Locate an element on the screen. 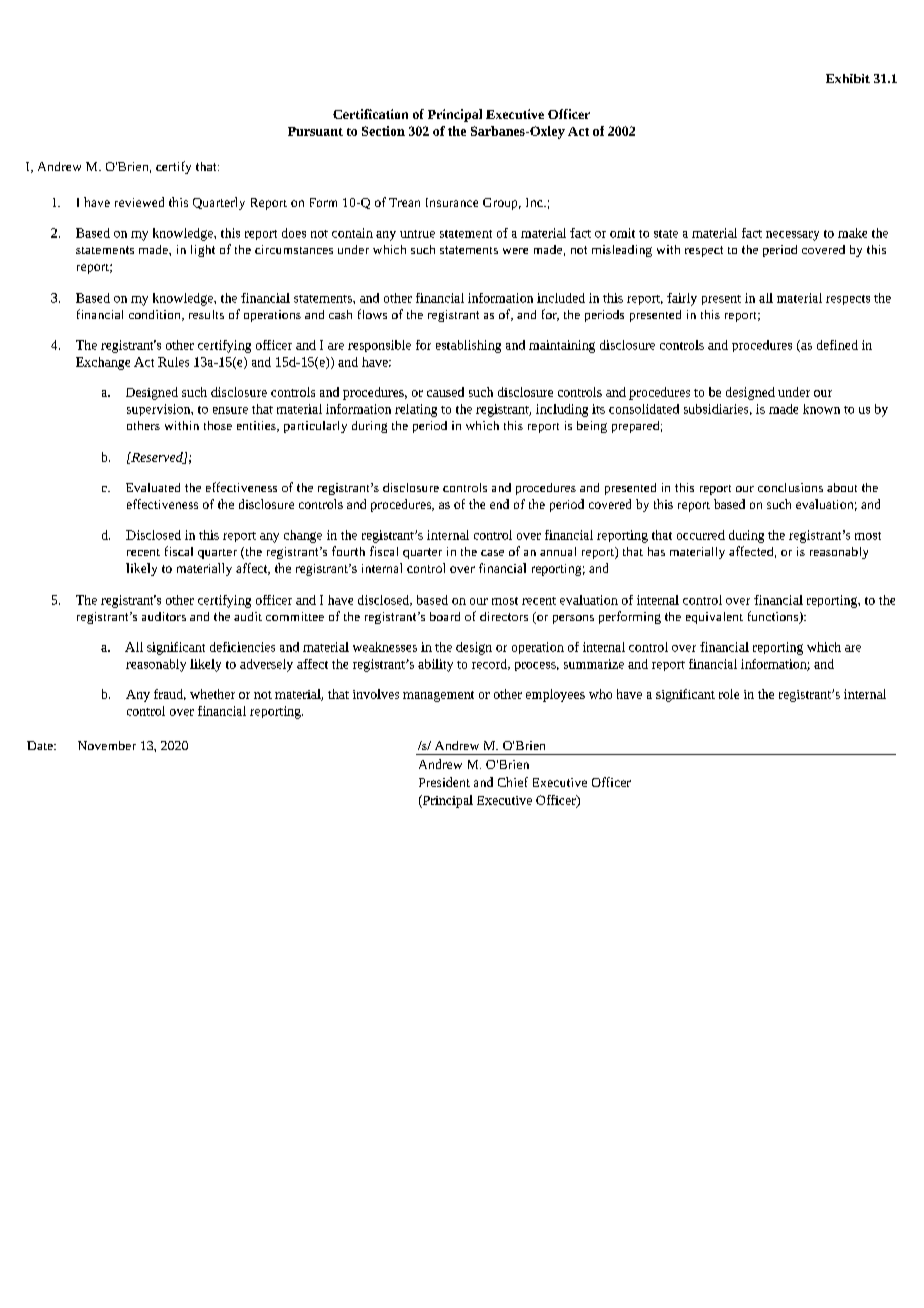 The width and height of the screenshot is (924, 1308). November is located at coordinates (107, 745).
